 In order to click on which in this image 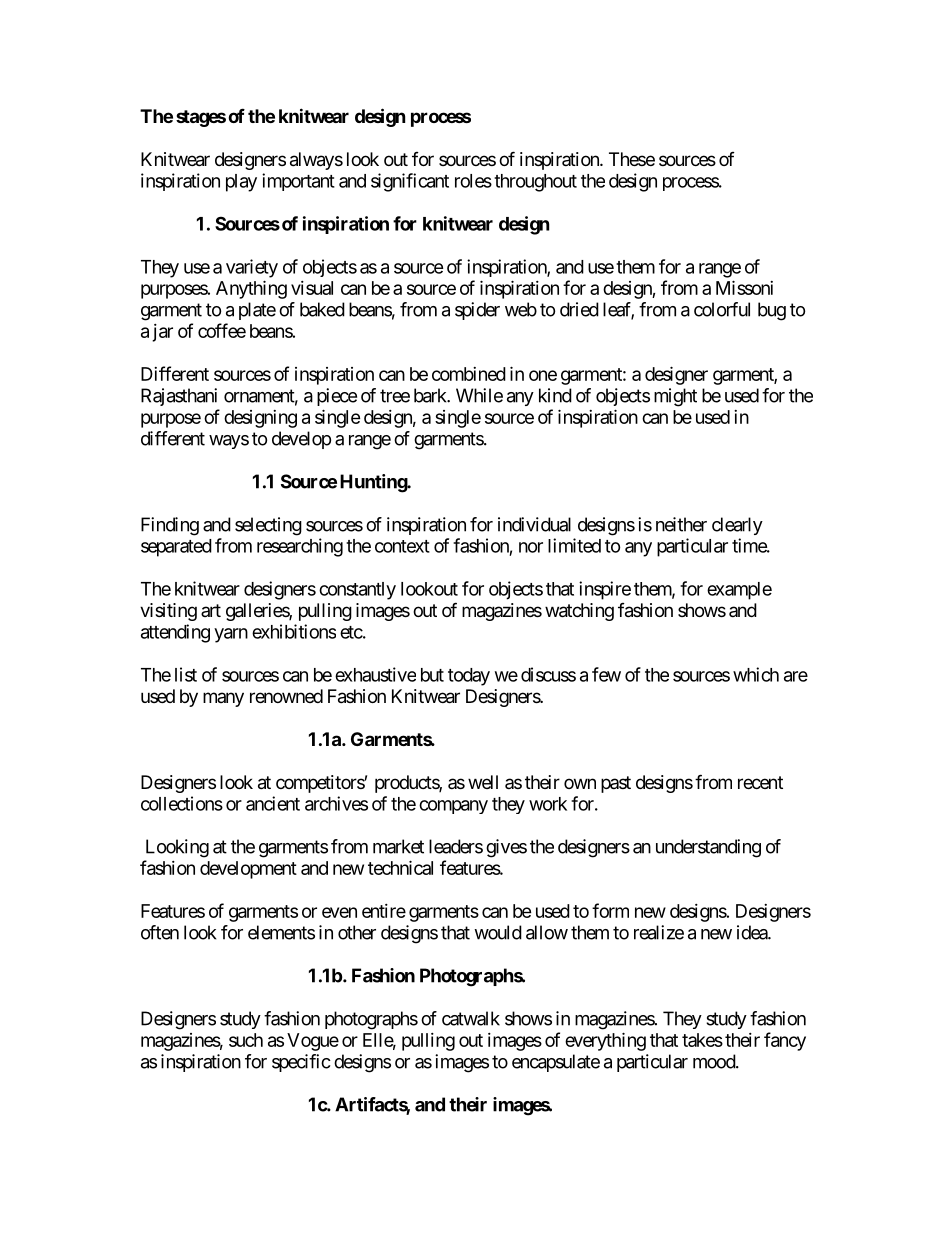, I will do `click(756, 674)`.
